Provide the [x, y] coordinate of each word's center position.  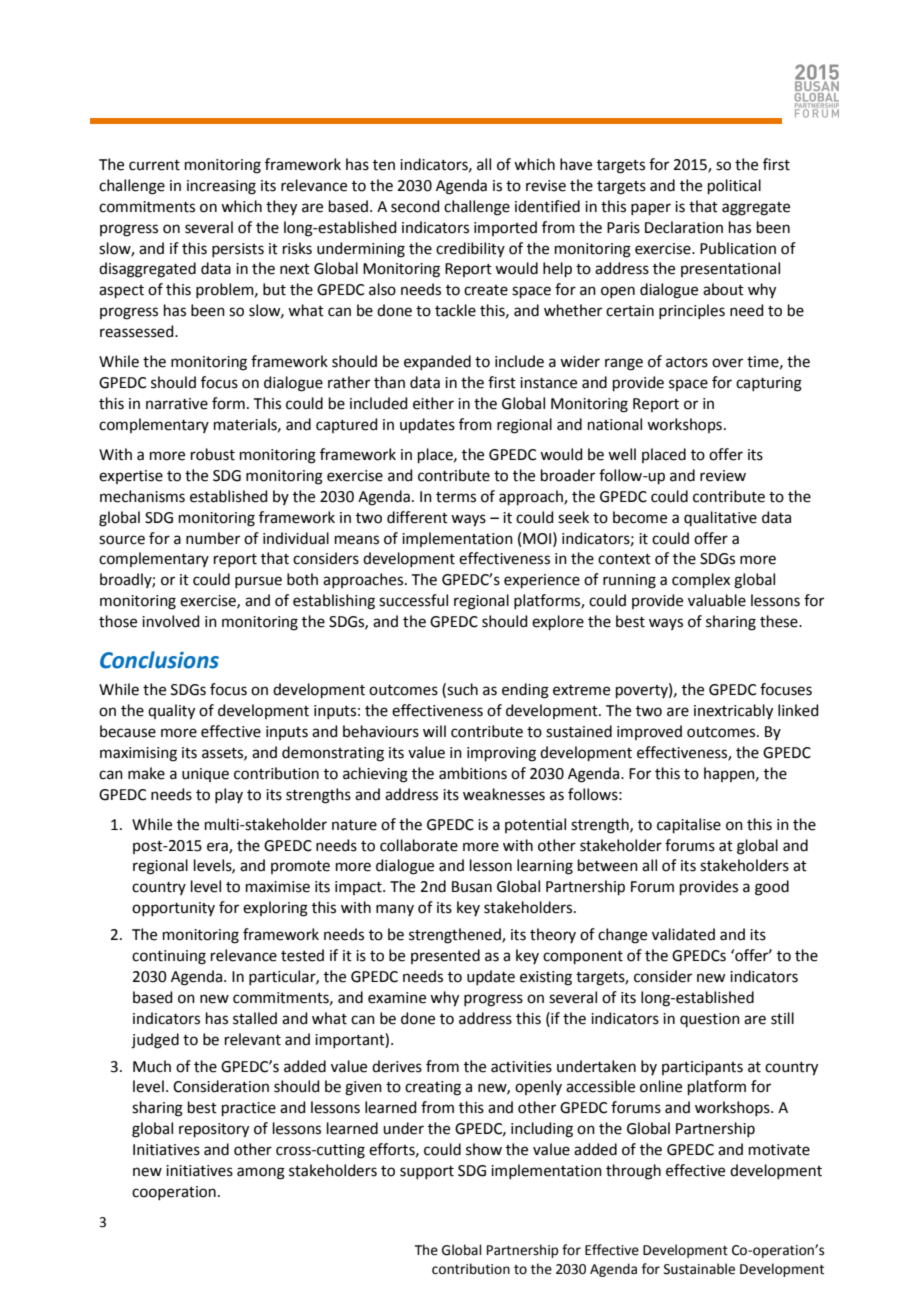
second [415, 206]
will [434, 731]
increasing [221, 187]
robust [213, 454]
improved [649, 732]
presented [445, 956]
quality [171, 712]
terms [456, 497]
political [734, 186]
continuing [169, 957]
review [723, 476]
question [710, 1020]
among [261, 1173]
